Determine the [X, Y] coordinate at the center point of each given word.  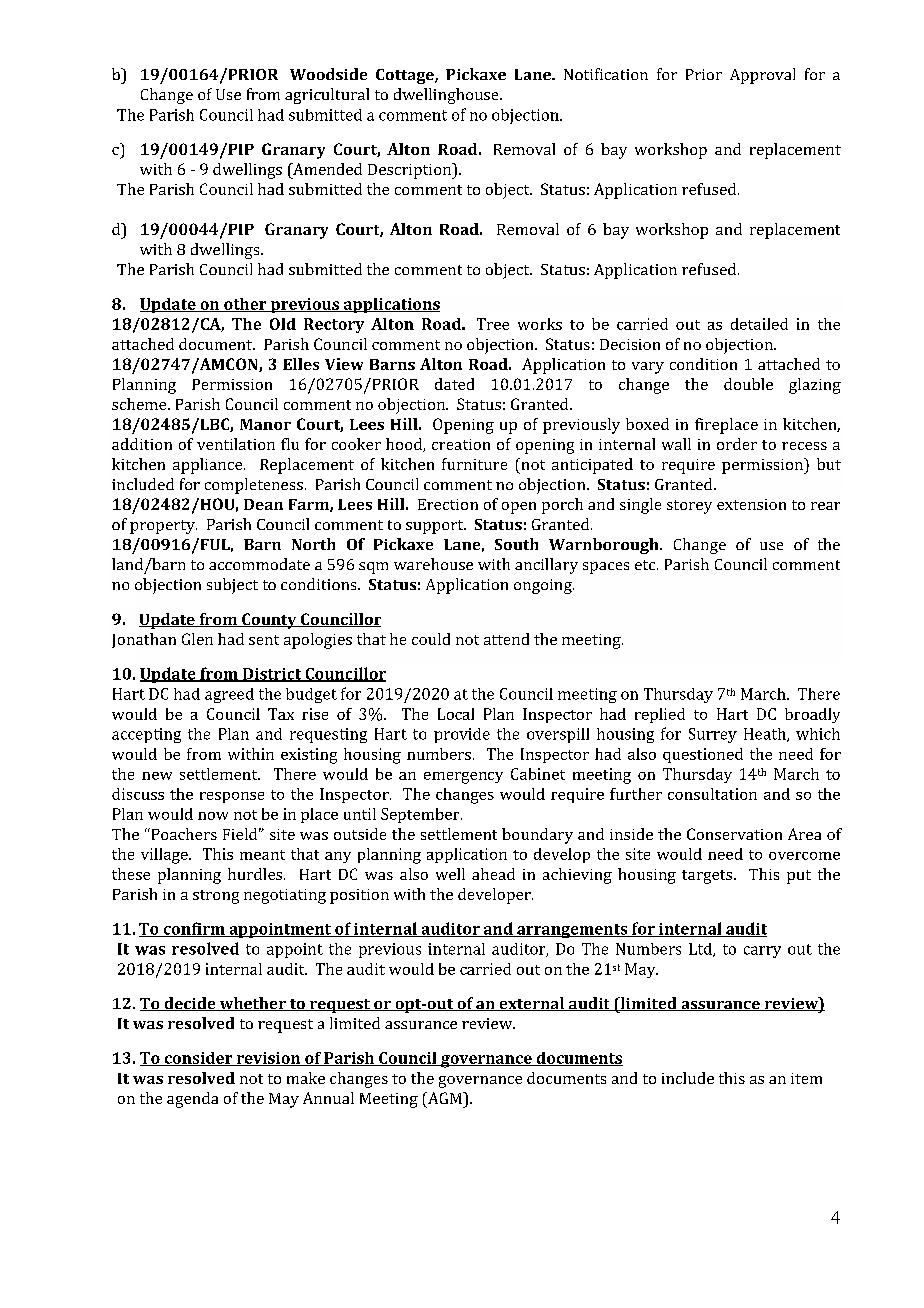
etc [646, 565]
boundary [537, 836]
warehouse [433, 564]
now [213, 816]
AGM [444, 1098]
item [806, 1078]
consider [198, 1059]
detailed [759, 324]
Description [411, 171]
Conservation [734, 834]
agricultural [327, 96]
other [245, 305]
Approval [762, 76]
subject [232, 586]
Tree [493, 324]
